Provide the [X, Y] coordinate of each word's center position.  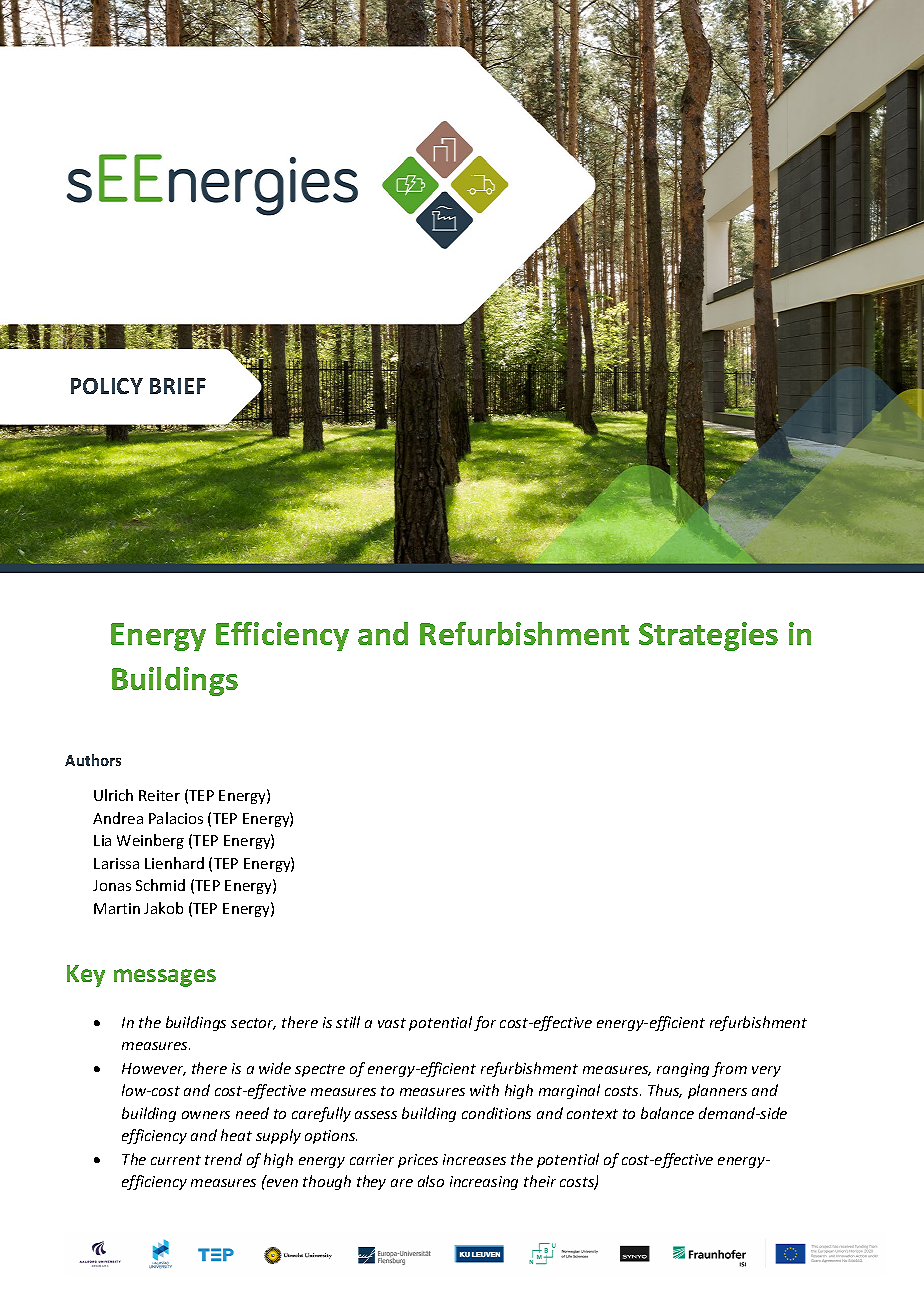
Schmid [160, 885]
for [485, 1023]
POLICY [107, 386]
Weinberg [150, 841]
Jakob [163, 908]
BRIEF [178, 386]
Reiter [159, 795]
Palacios [176, 818]
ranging [683, 1070]
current [176, 1160]
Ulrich [113, 795]
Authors [93, 760]
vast [392, 1023]
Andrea [118, 818]
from [729, 1069]
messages [165, 978]
